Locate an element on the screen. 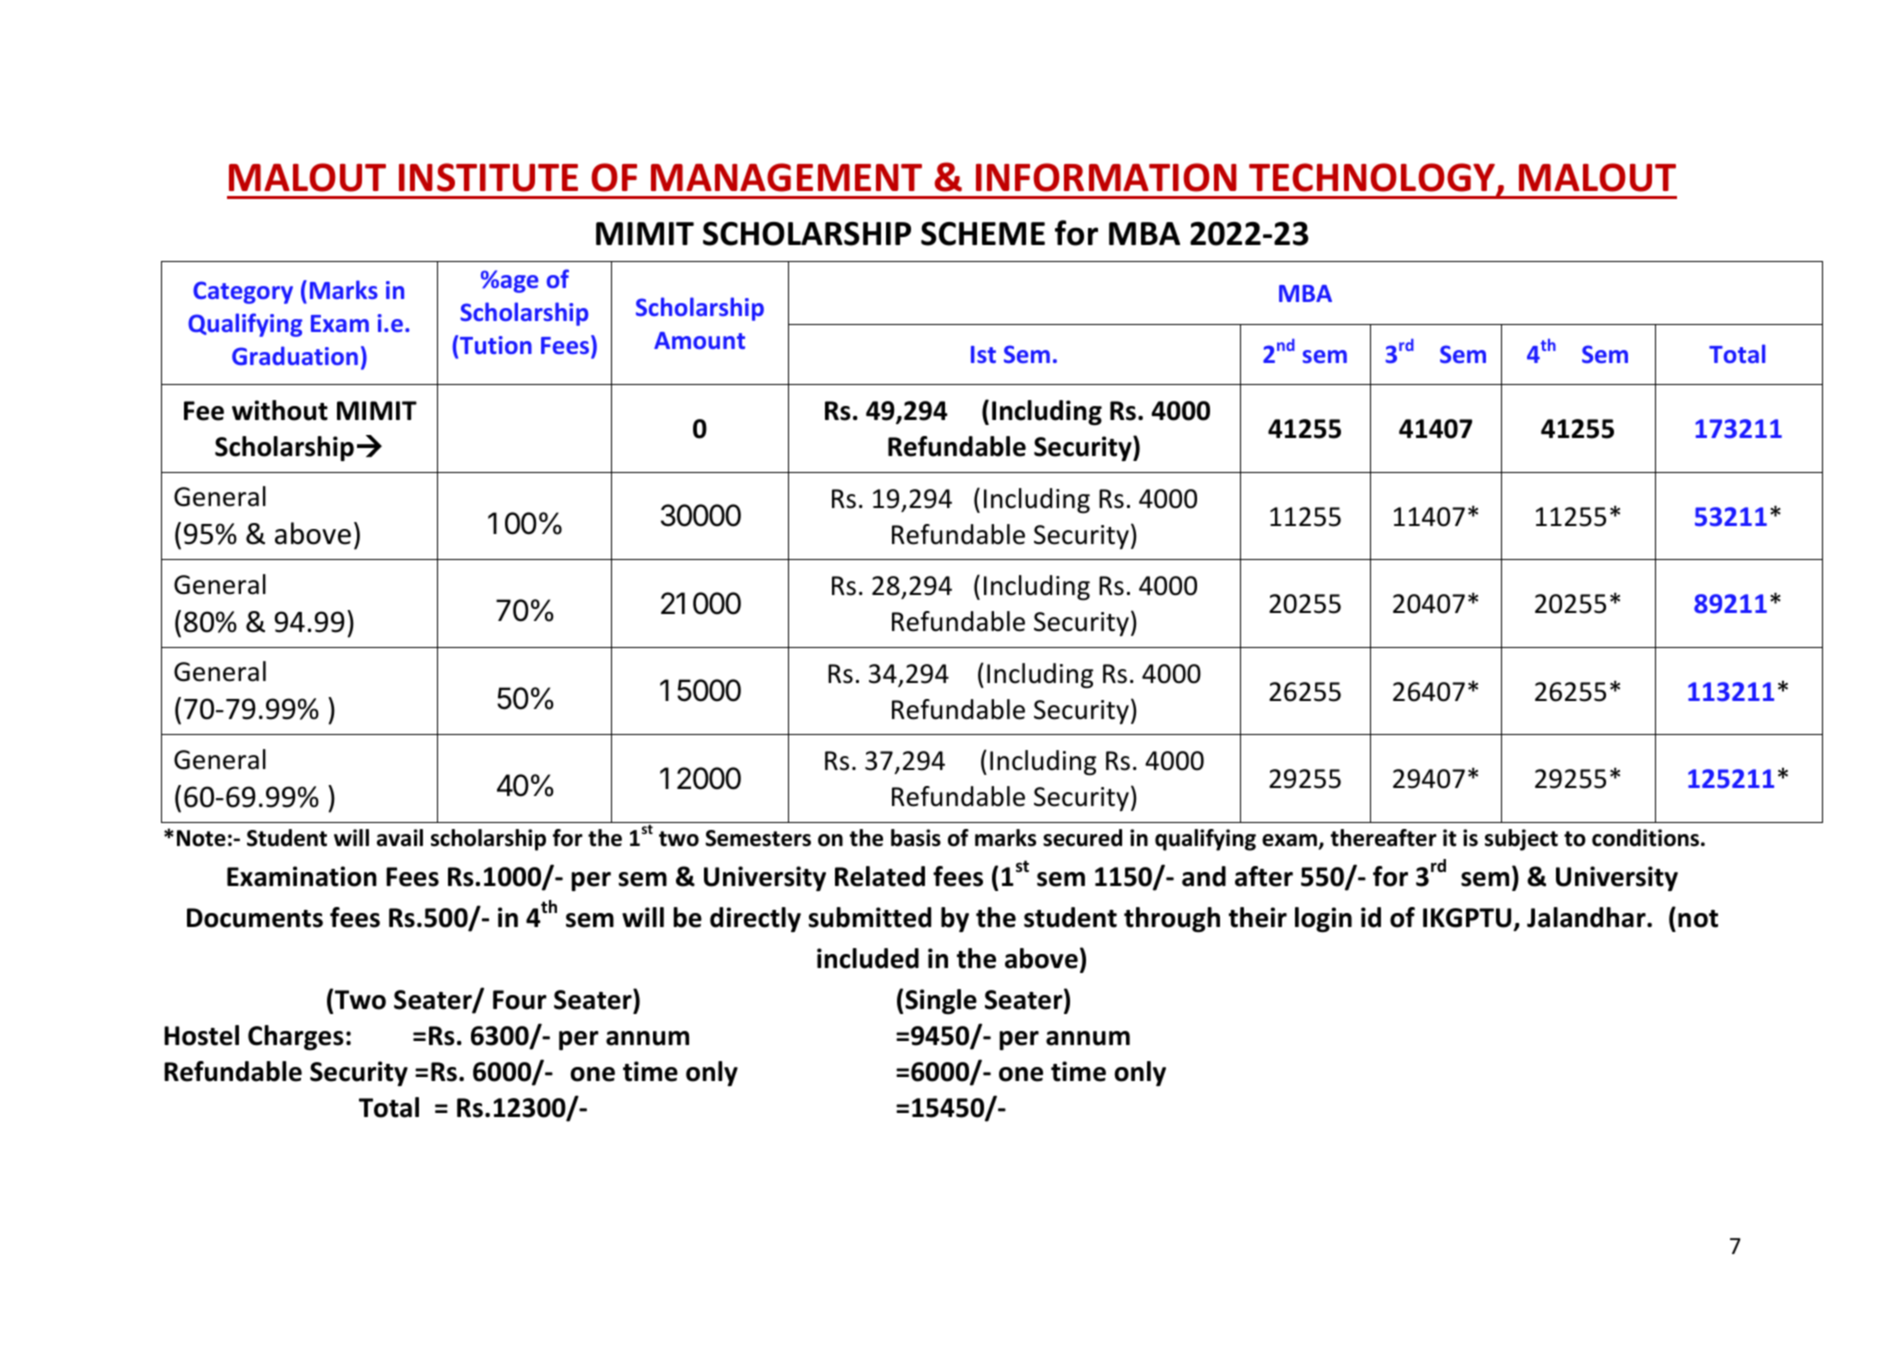 The image size is (1904, 1346). Charges is located at coordinates (296, 1038).
